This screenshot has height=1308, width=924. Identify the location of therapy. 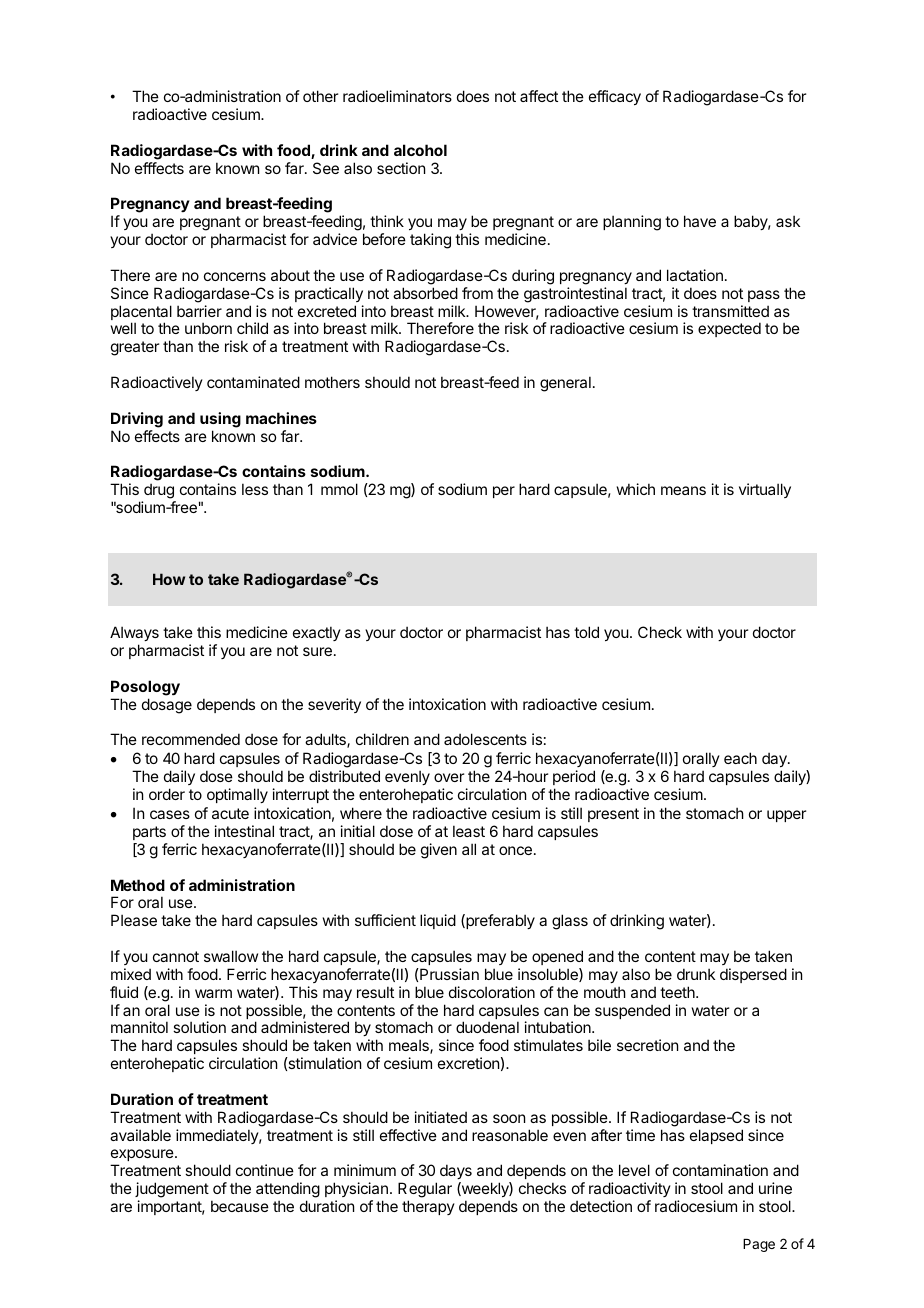
(428, 1207).
